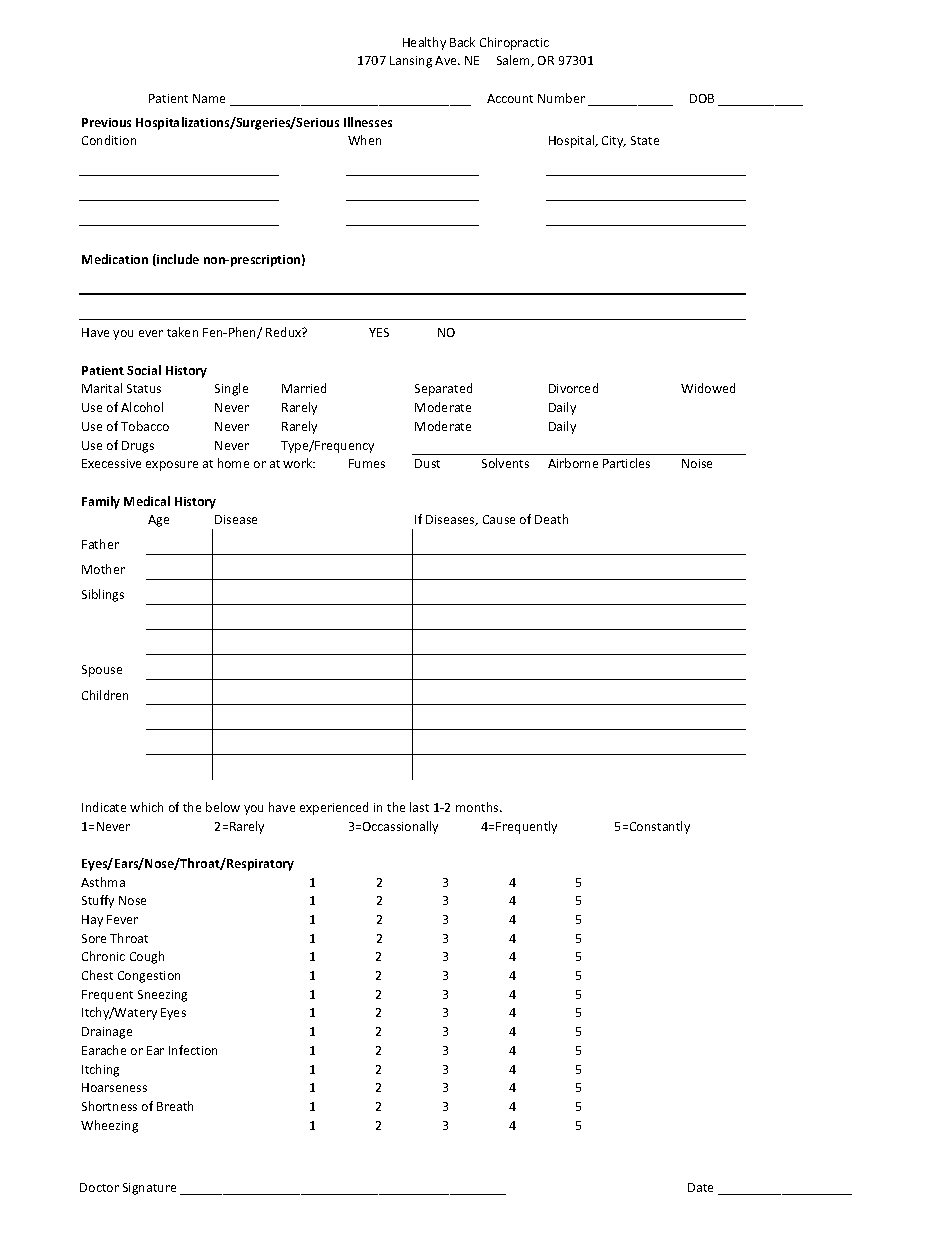 Image resolution: width=952 pixels, height=1233 pixels. Describe the element at coordinates (149, 1189) in the page. I see `Signature` at that location.
